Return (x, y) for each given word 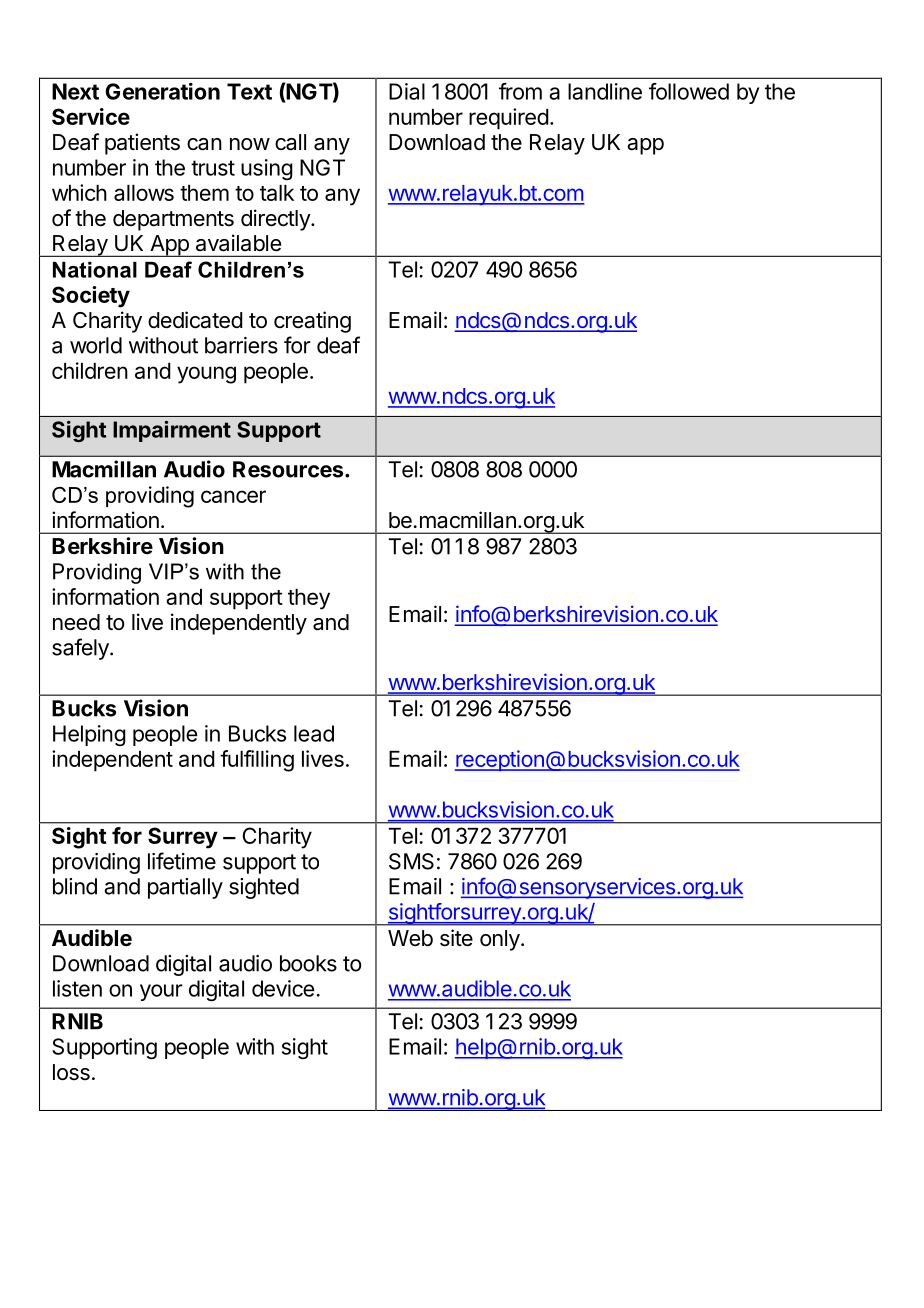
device (283, 988)
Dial (407, 91)
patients (142, 144)
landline (605, 91)
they (309, 599)
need (76, 622)
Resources (289, 469)
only (501, 940)
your (161, 992)
